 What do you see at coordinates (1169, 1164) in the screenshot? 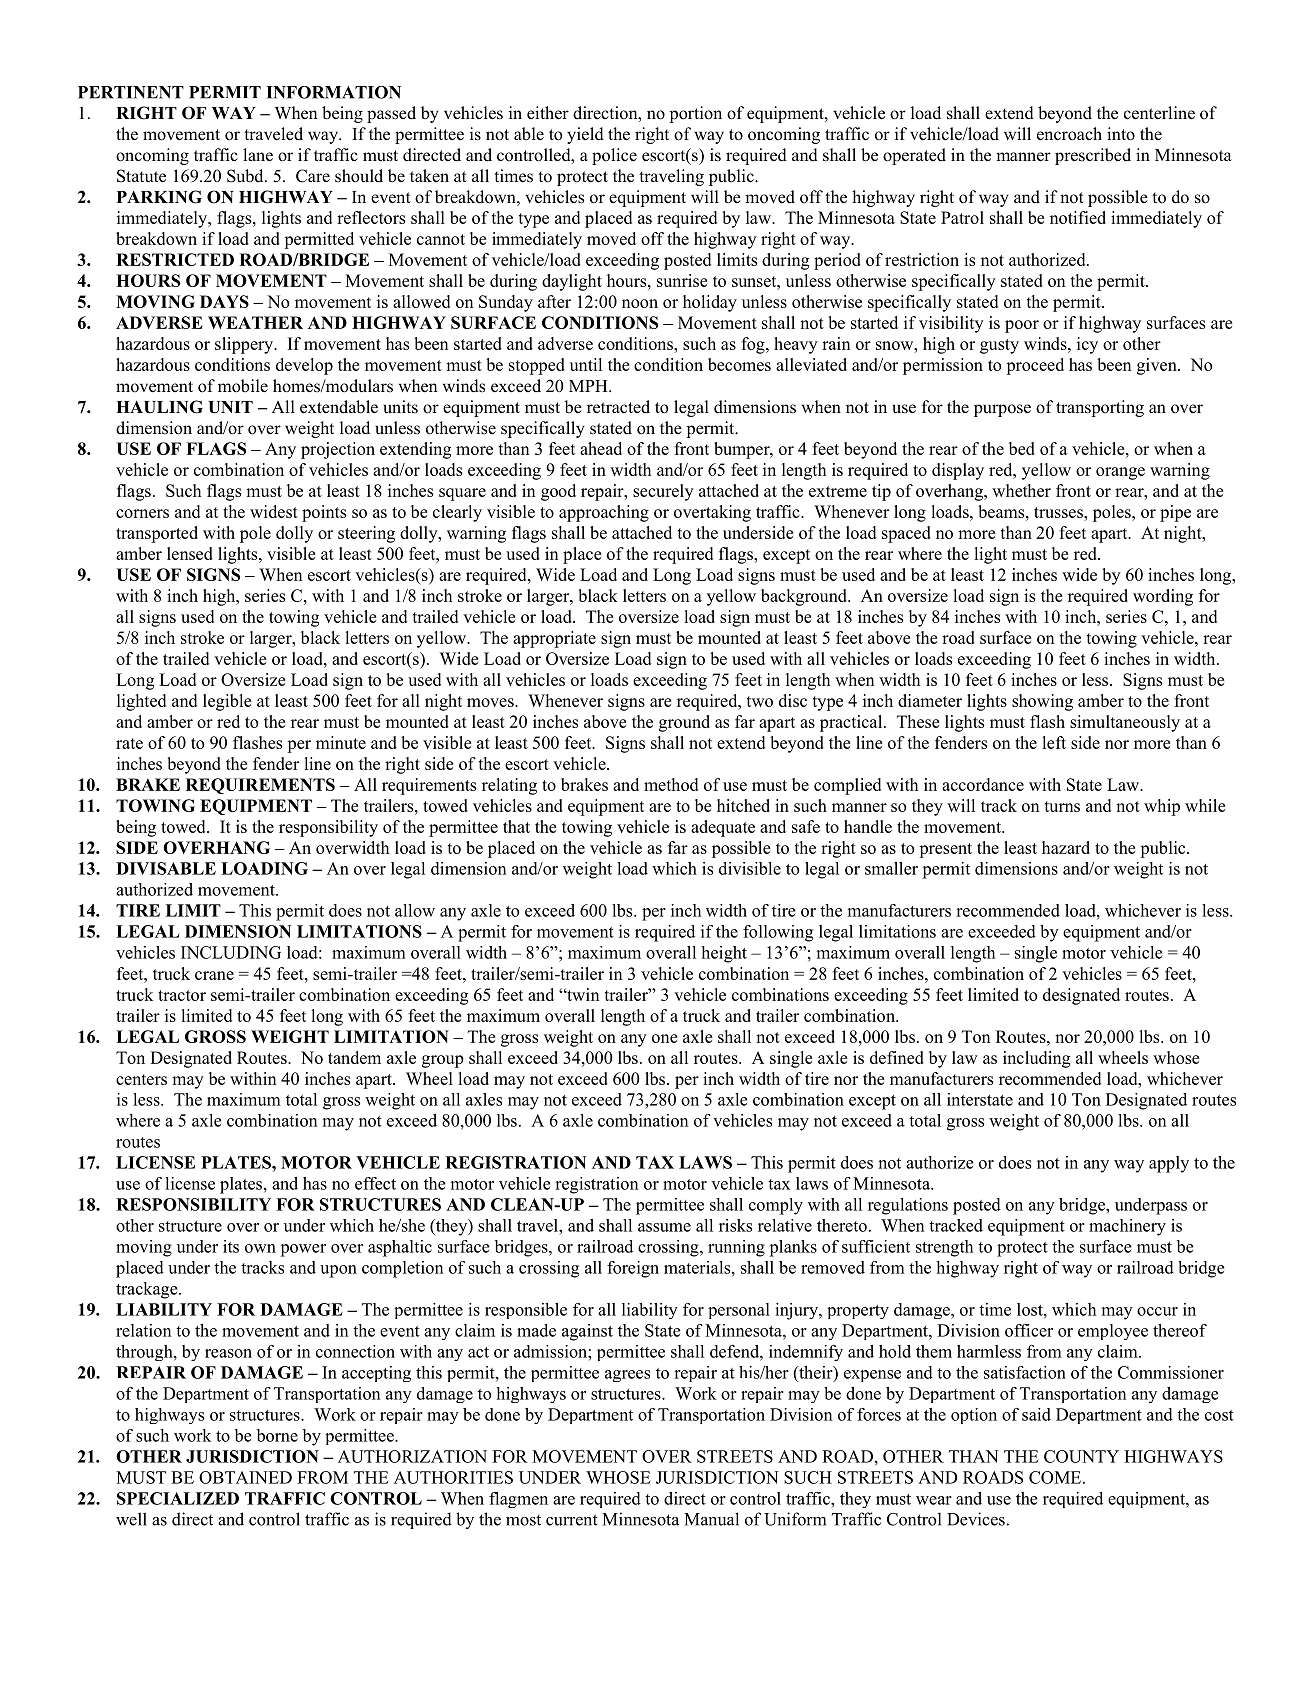
I see `apply` at bounding box center [1169, 1164].
